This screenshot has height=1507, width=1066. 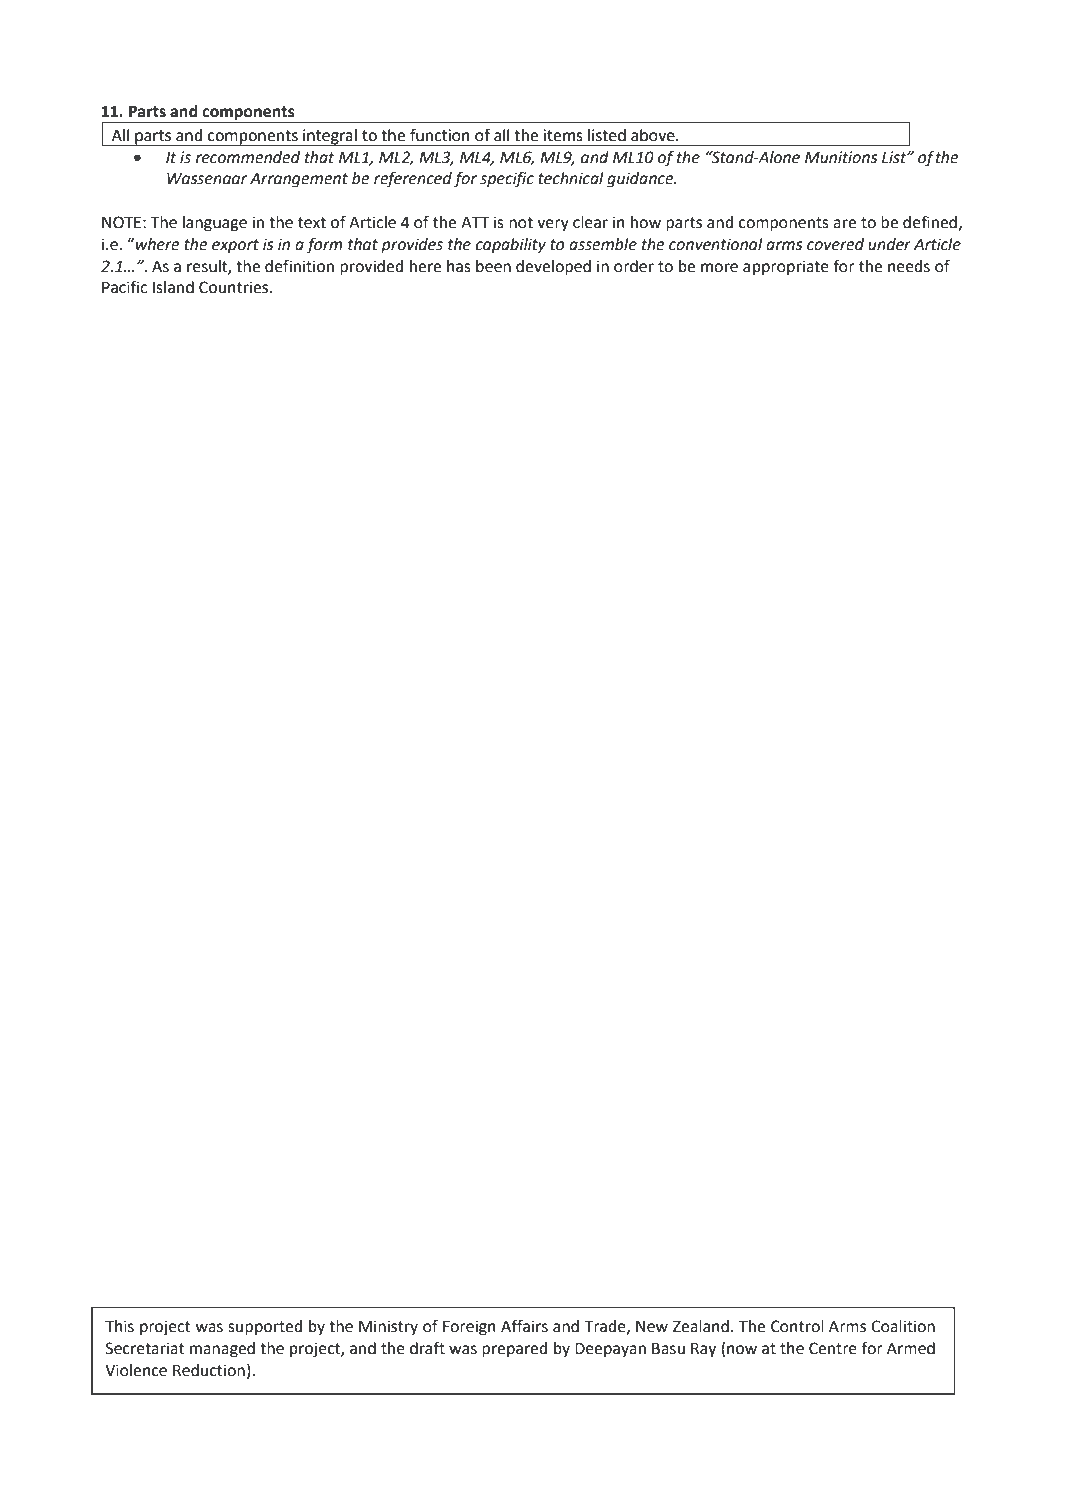 What do you see at coordinates (507, 179) in the screenshot?
I see `specific` at bounding box center [507, 179].
